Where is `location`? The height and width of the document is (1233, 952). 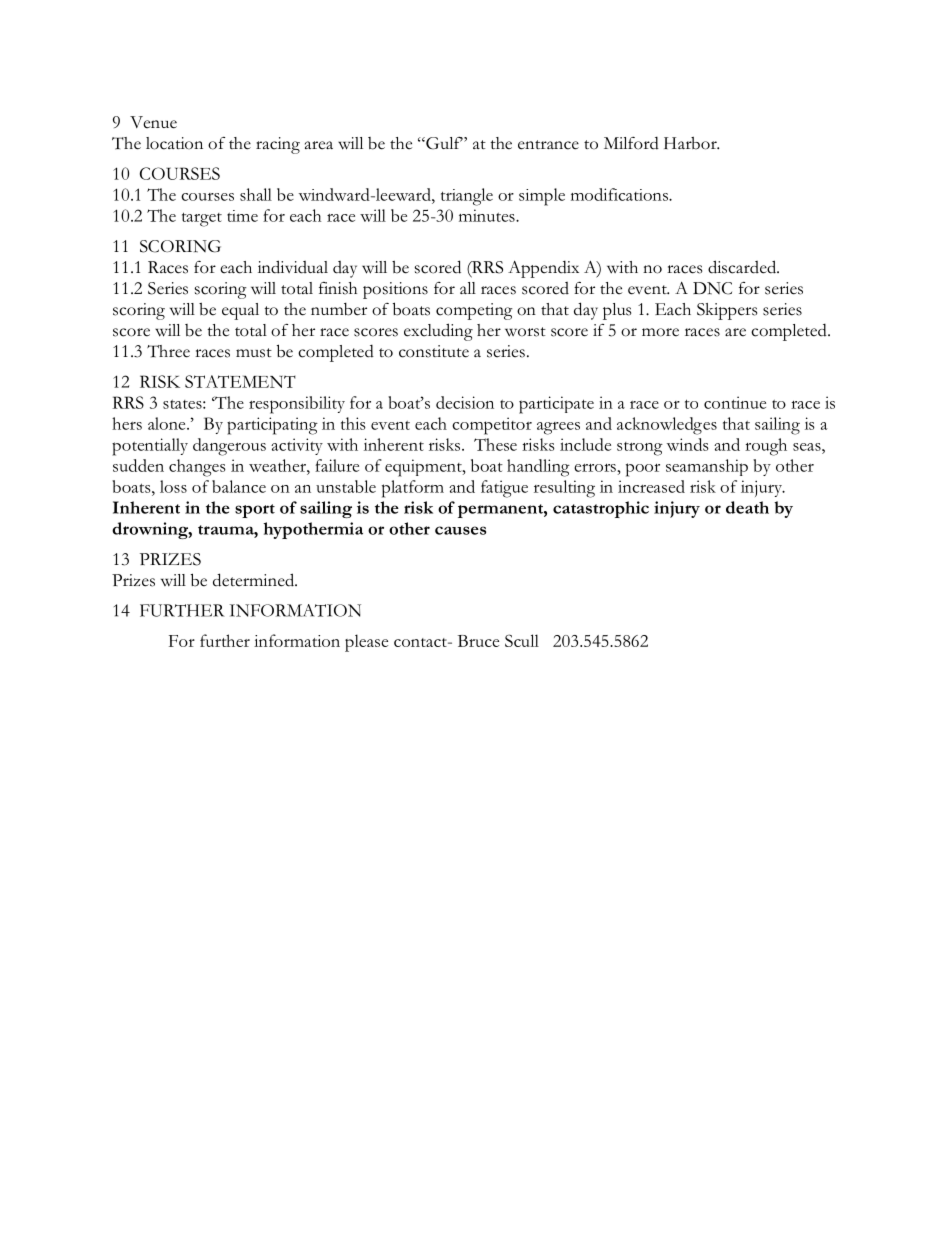 location is located at coordinates (174, 143).
